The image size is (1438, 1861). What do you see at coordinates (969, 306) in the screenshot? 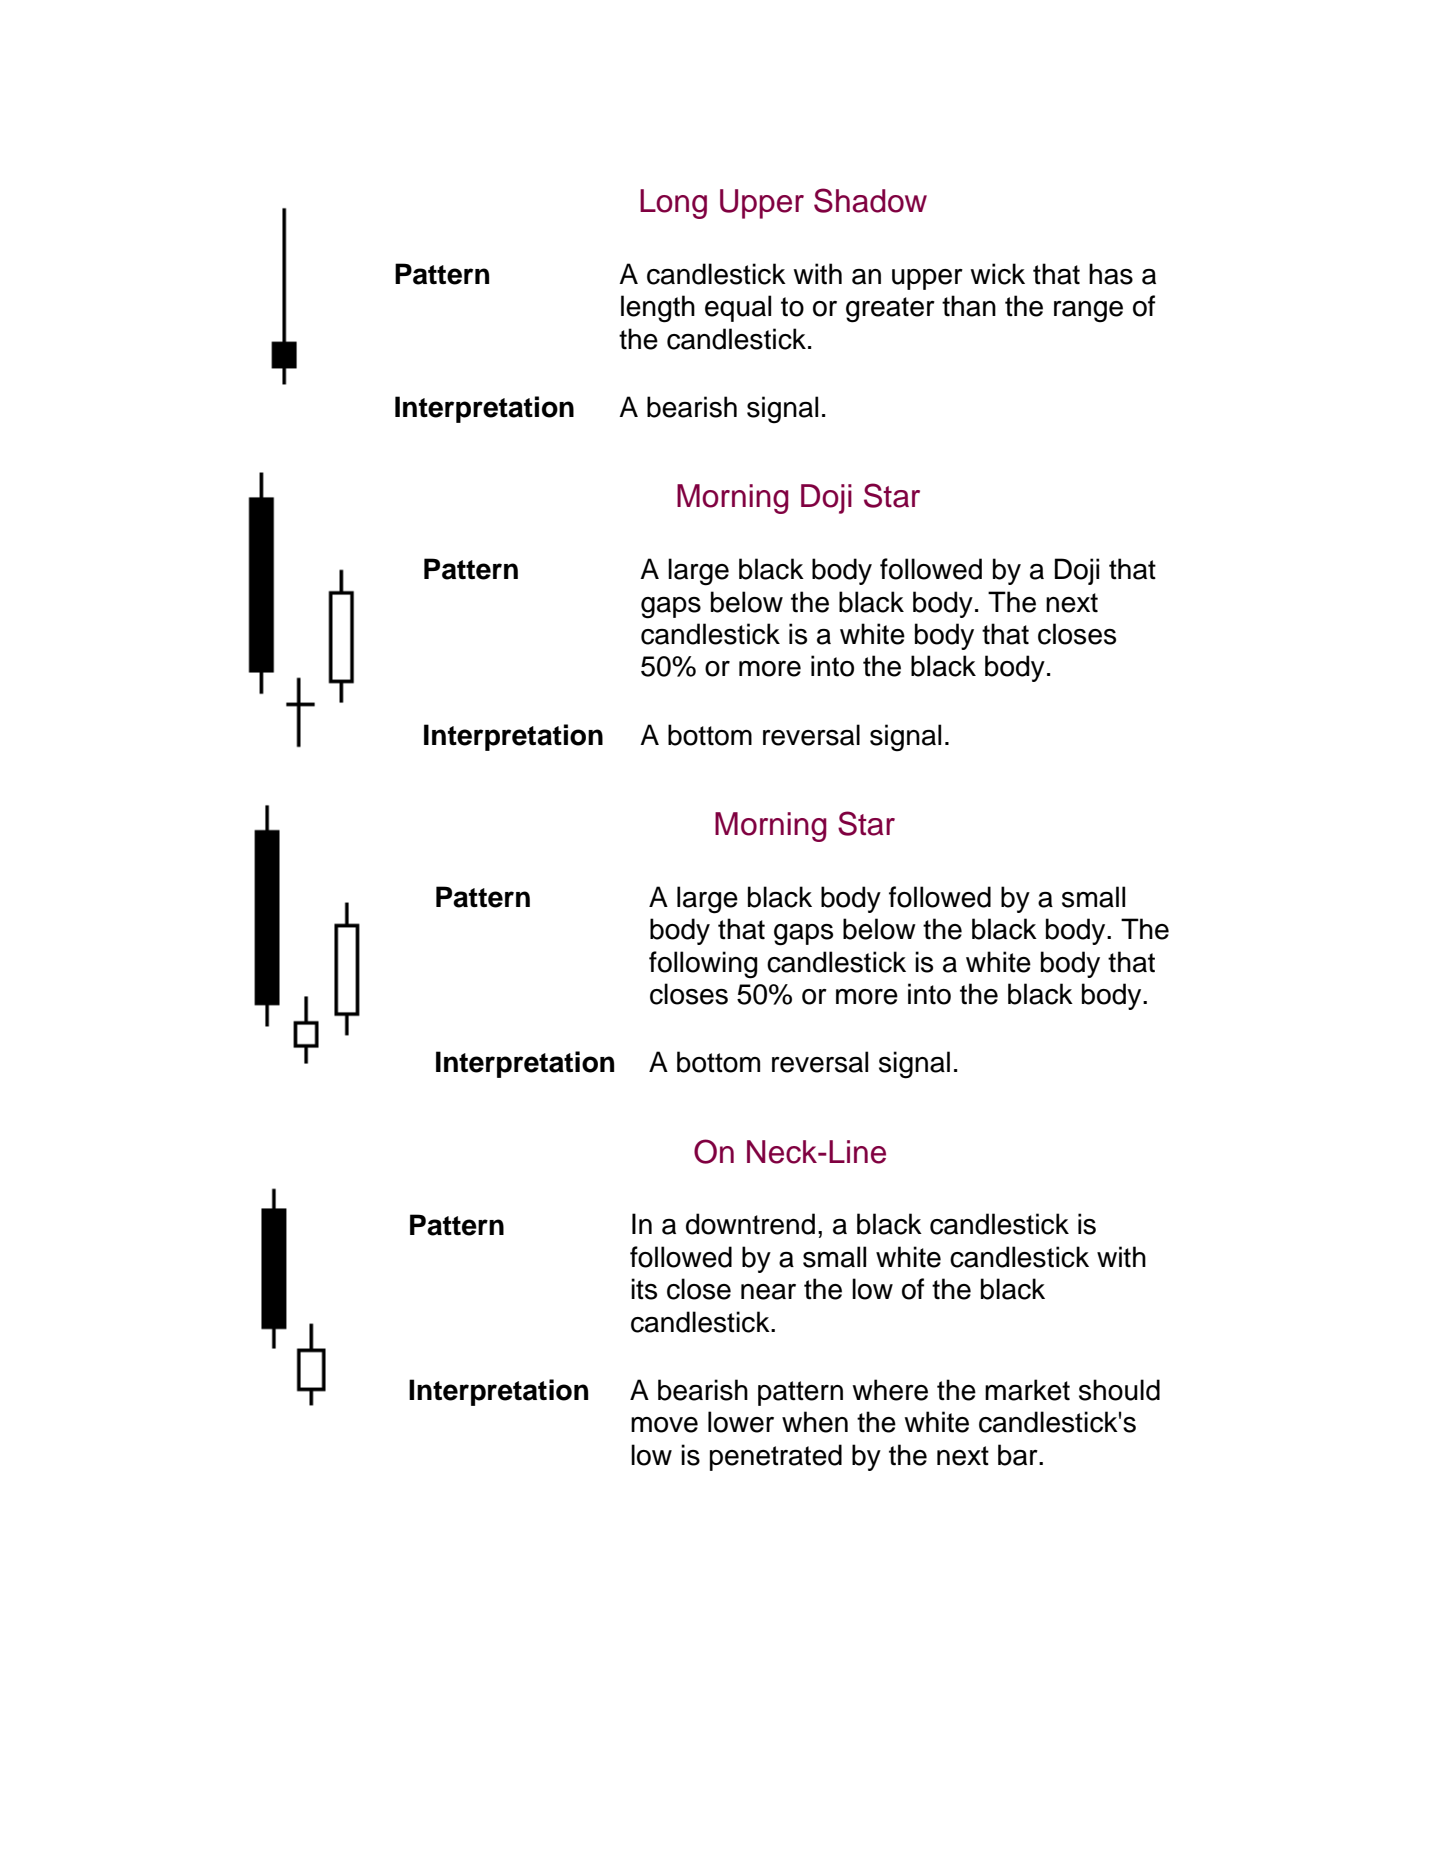
I see `than` at bounding box center [969, 306].
